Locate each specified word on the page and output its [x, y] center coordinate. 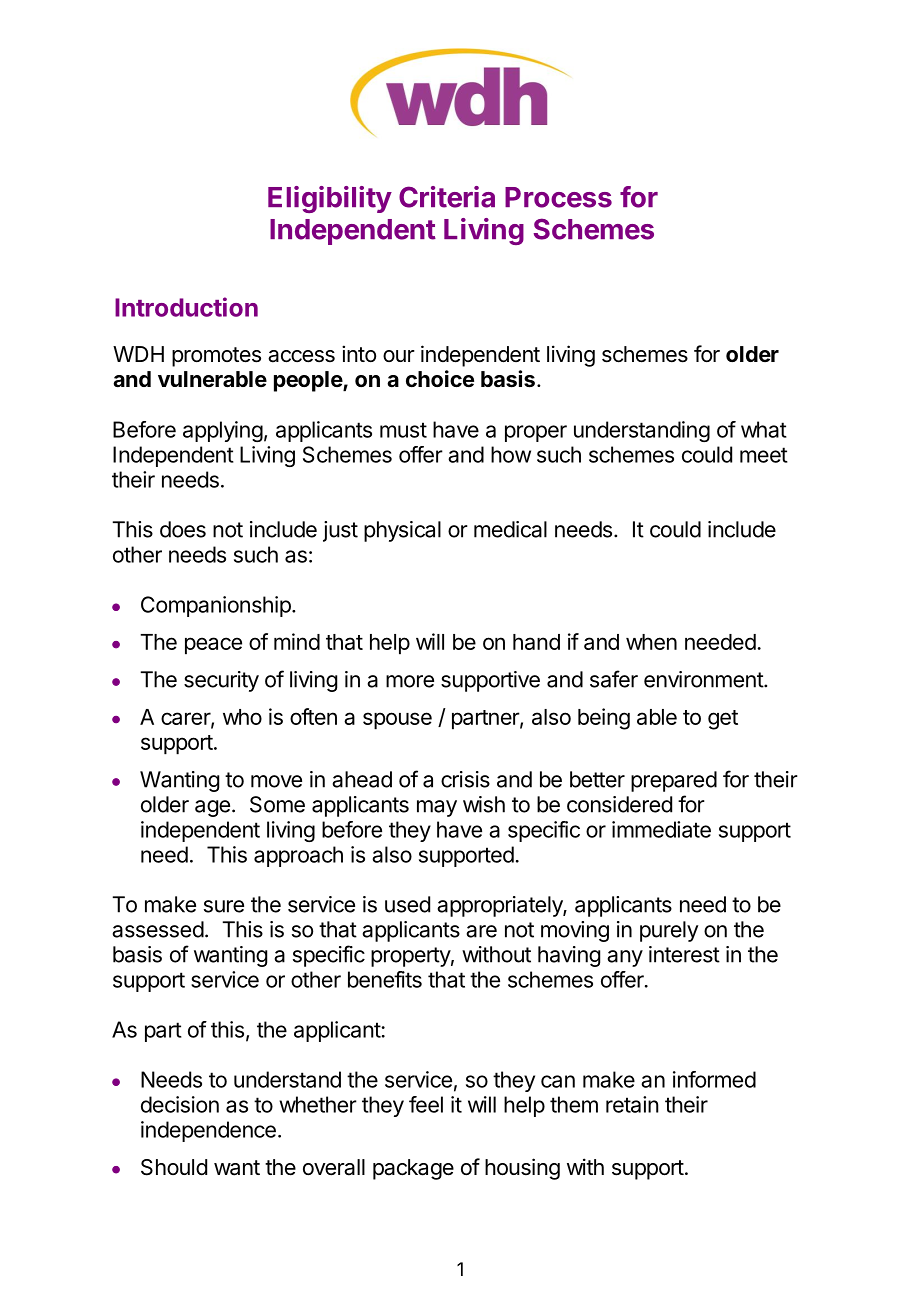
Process [558, 197]
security [221, 681]
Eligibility [330, 199]
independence [208, 1131]
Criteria [447, 197]
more [410, 681]
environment [704, 679]
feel [426, 1104]
